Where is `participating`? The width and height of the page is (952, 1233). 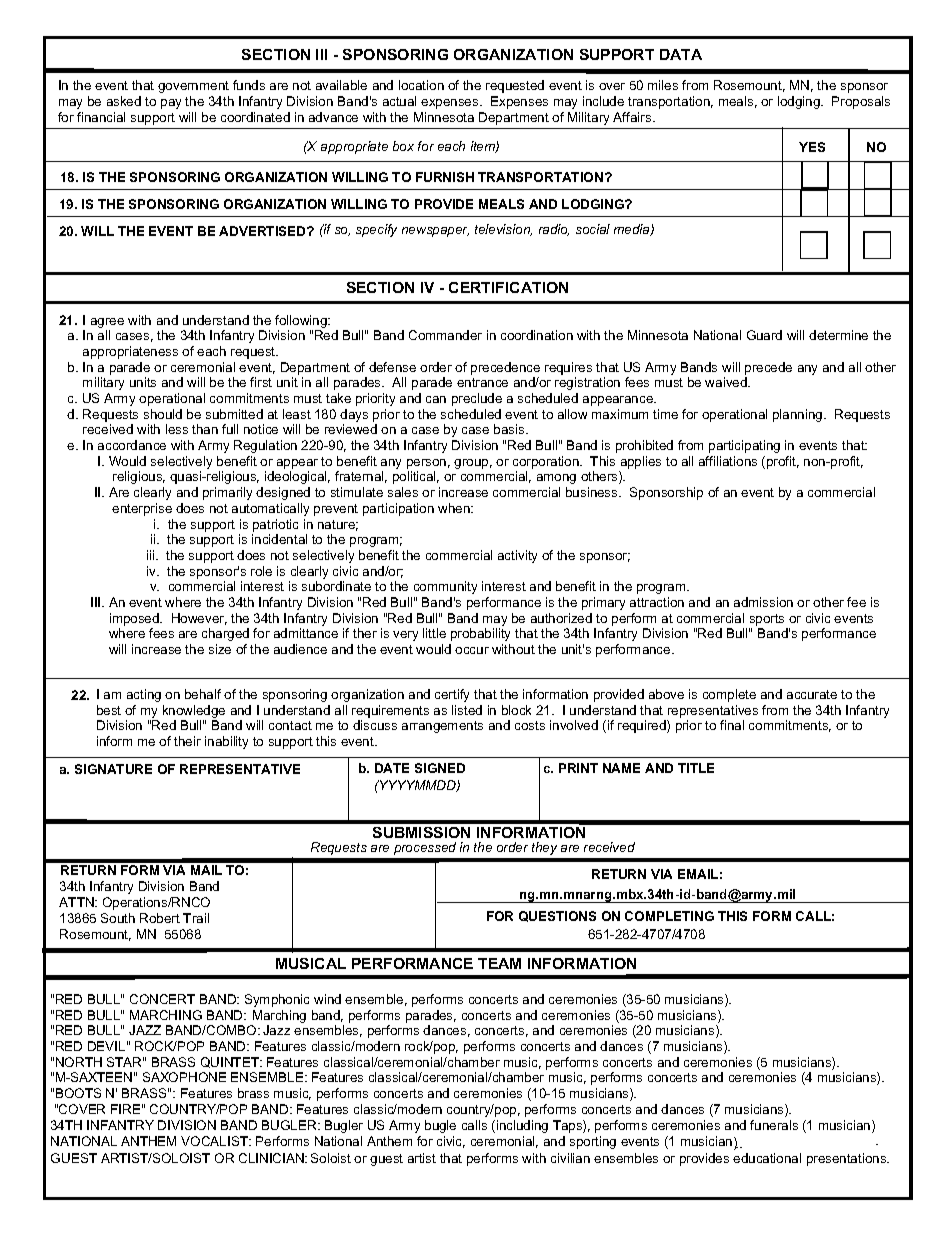 participating is located at coordinates (744, 446).
